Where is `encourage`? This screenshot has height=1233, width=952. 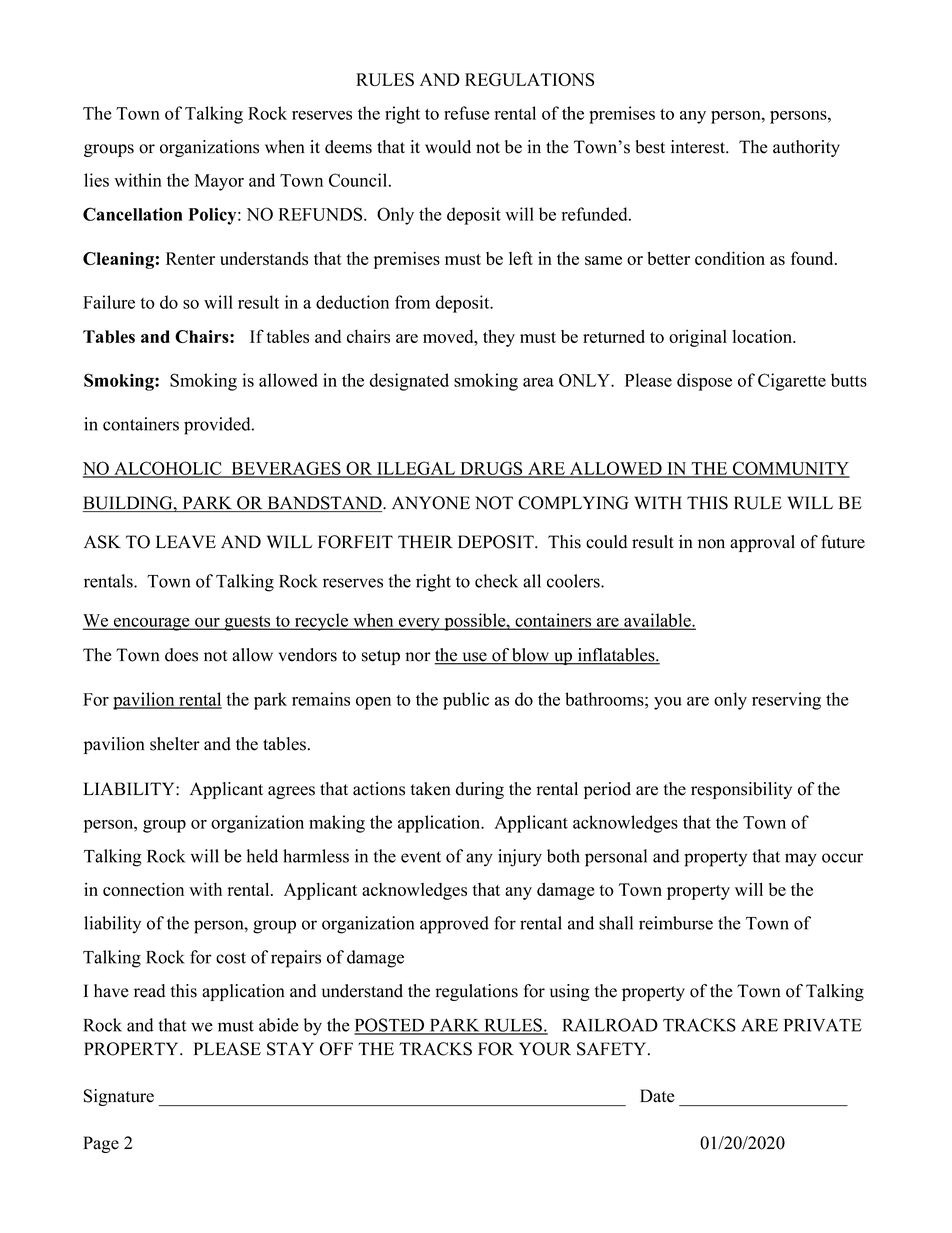
encourage is located at coordinates (152, 624).
